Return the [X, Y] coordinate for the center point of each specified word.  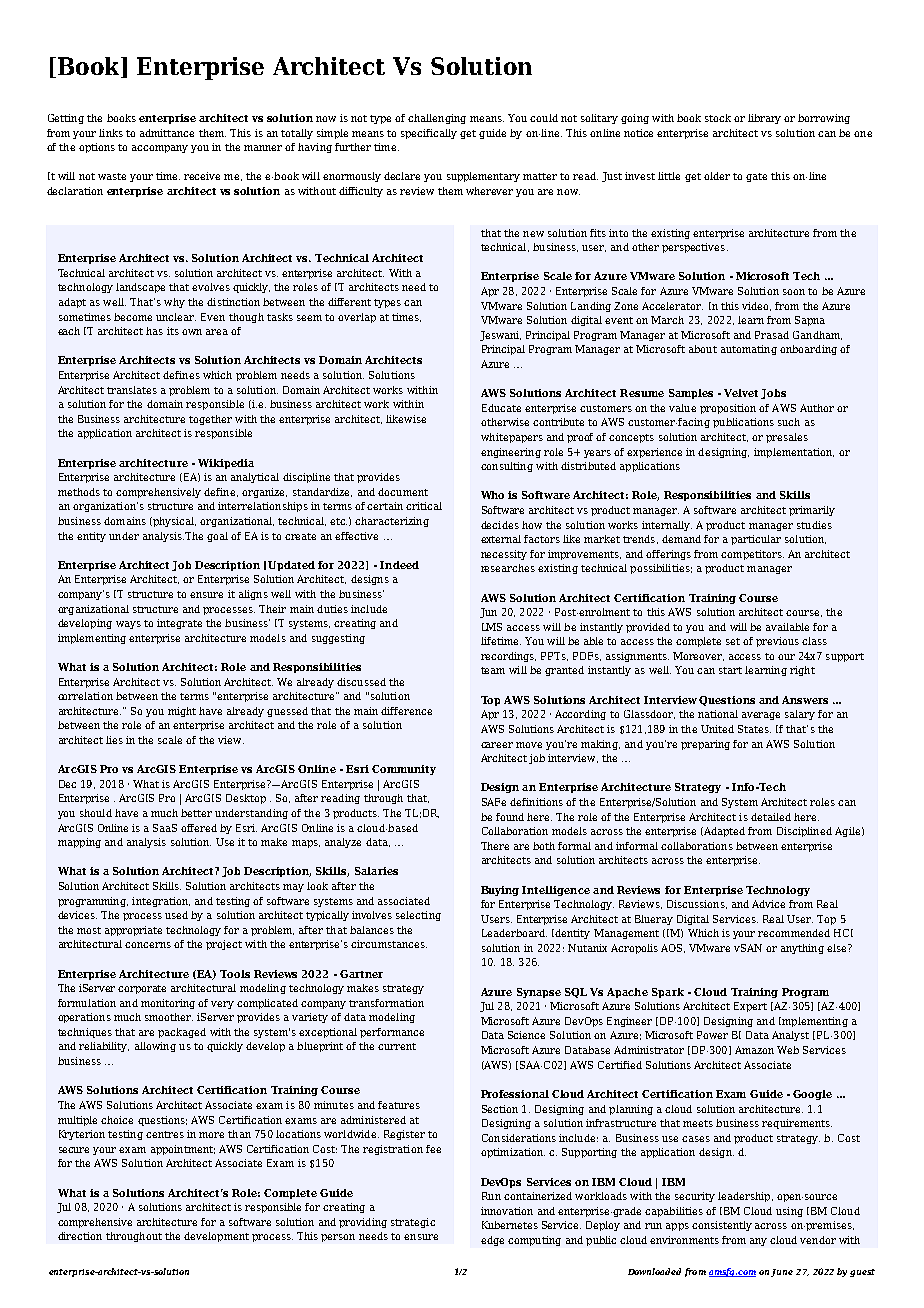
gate [756, 177]
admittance [167, 133]
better [196, 813]
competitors [752, 555]
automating [749, 350]
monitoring [170, 1004]
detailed [771, 817]
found [510, 817]
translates [132, 390]
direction [80, 1236]
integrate [179, 624]
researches [508, 568]
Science [526, 1035]
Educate [501, 408]
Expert [750, 1007]
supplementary [483, 177]
